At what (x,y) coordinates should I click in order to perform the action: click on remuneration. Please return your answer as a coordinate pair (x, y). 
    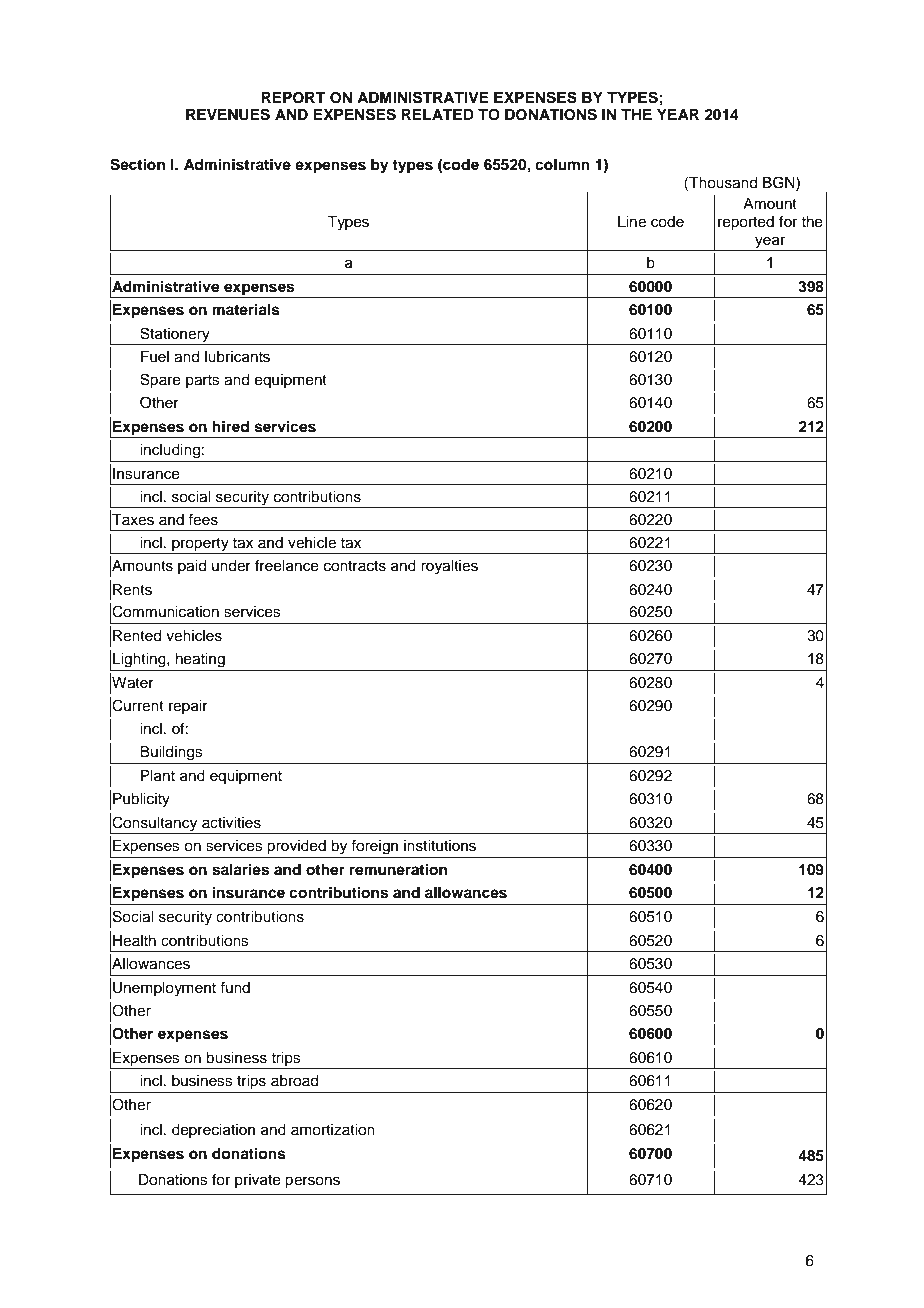
    Looking at the image, I should click on (398, 869).
